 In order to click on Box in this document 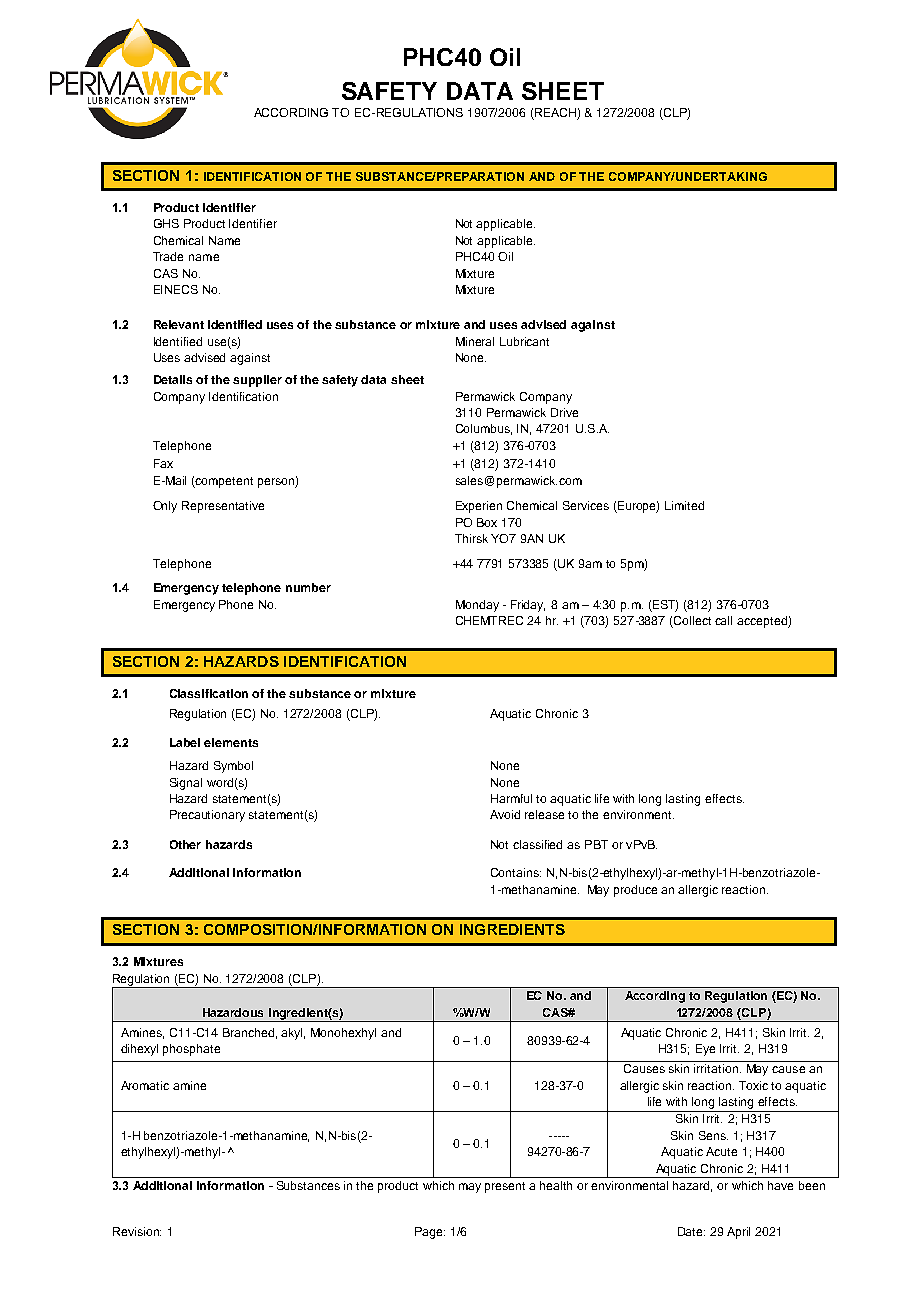, I will do `click(487, 522)`.
